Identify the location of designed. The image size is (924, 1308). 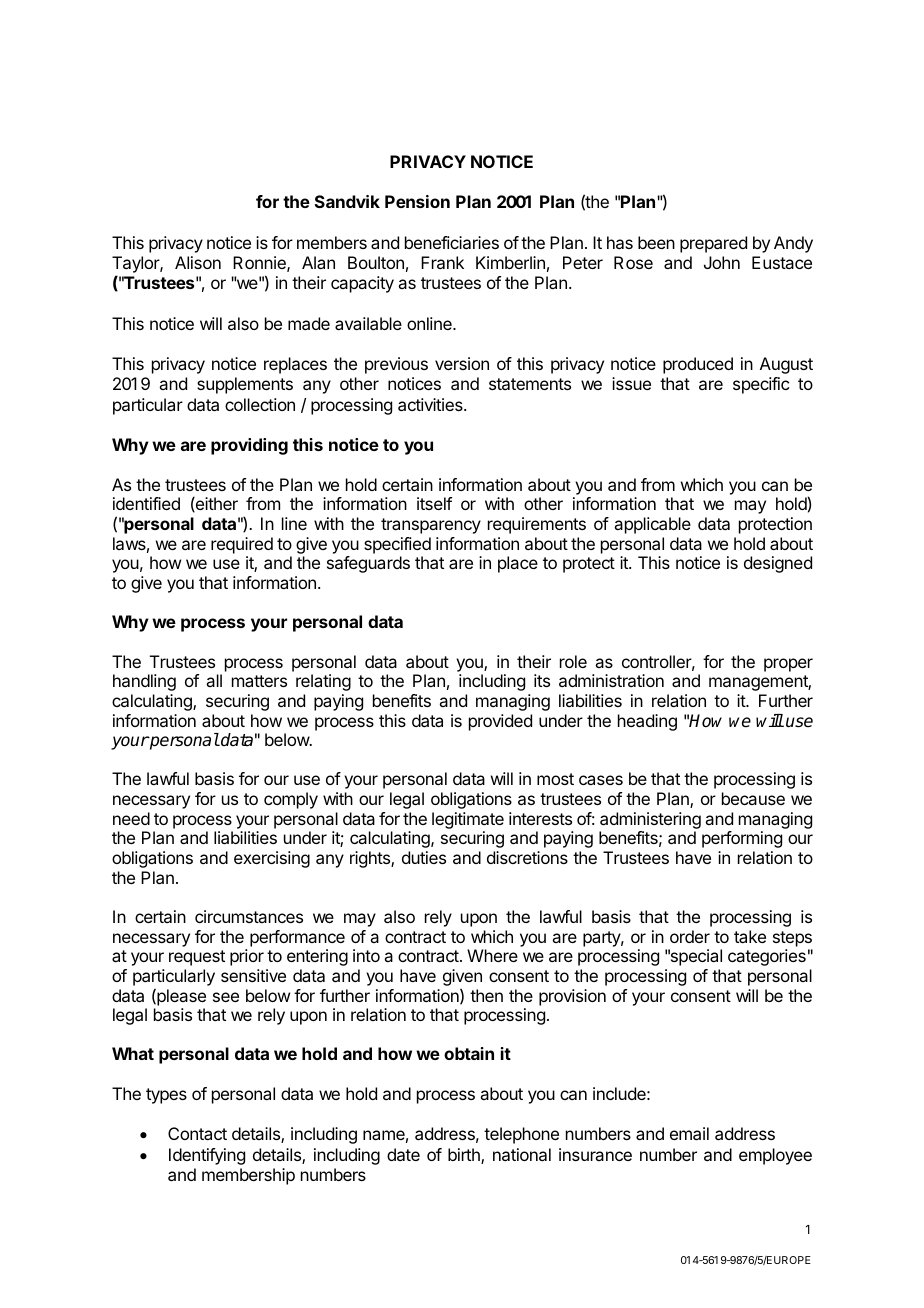
(778, 564).
